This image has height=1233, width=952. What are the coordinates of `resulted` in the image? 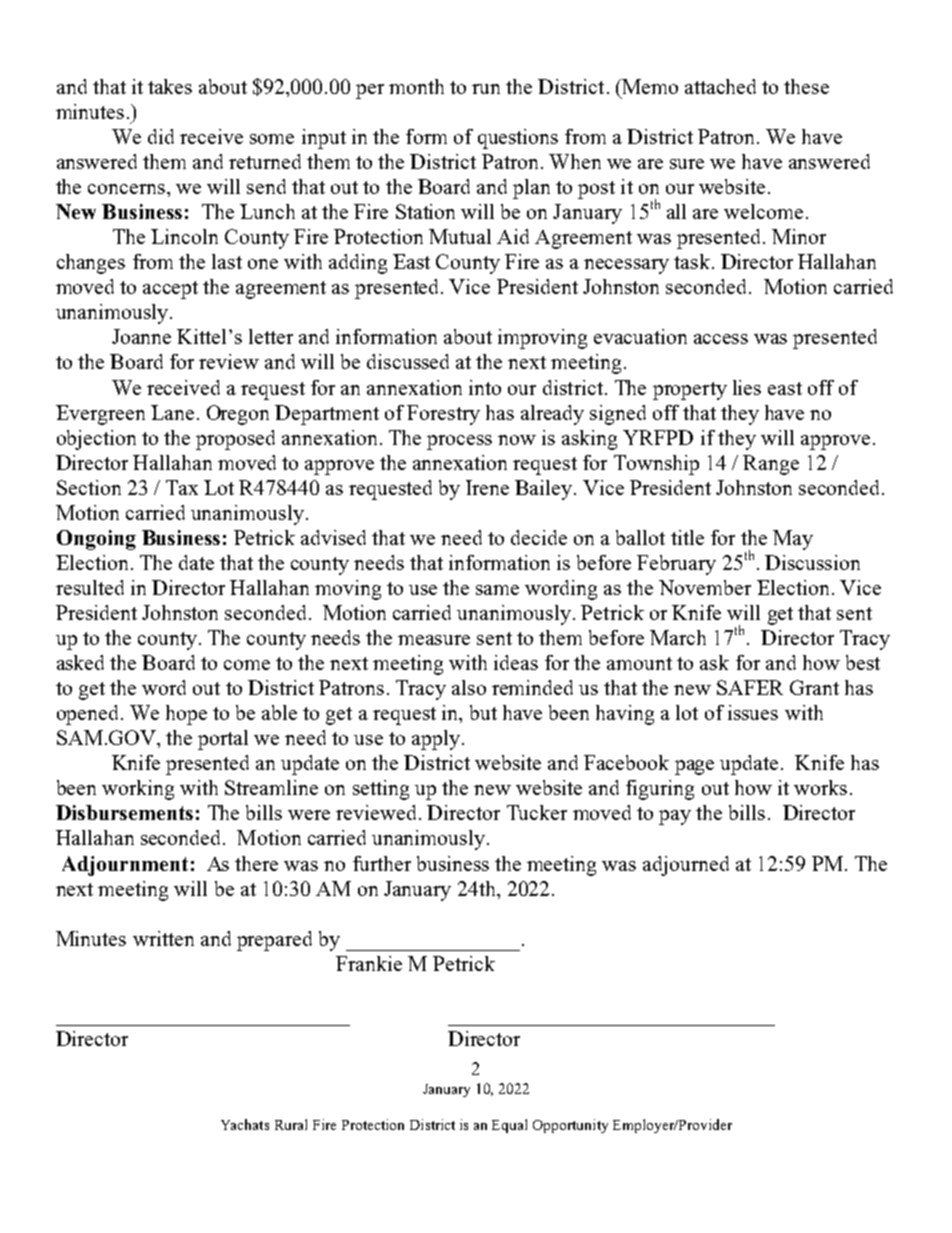 It's located at (90, 587).
